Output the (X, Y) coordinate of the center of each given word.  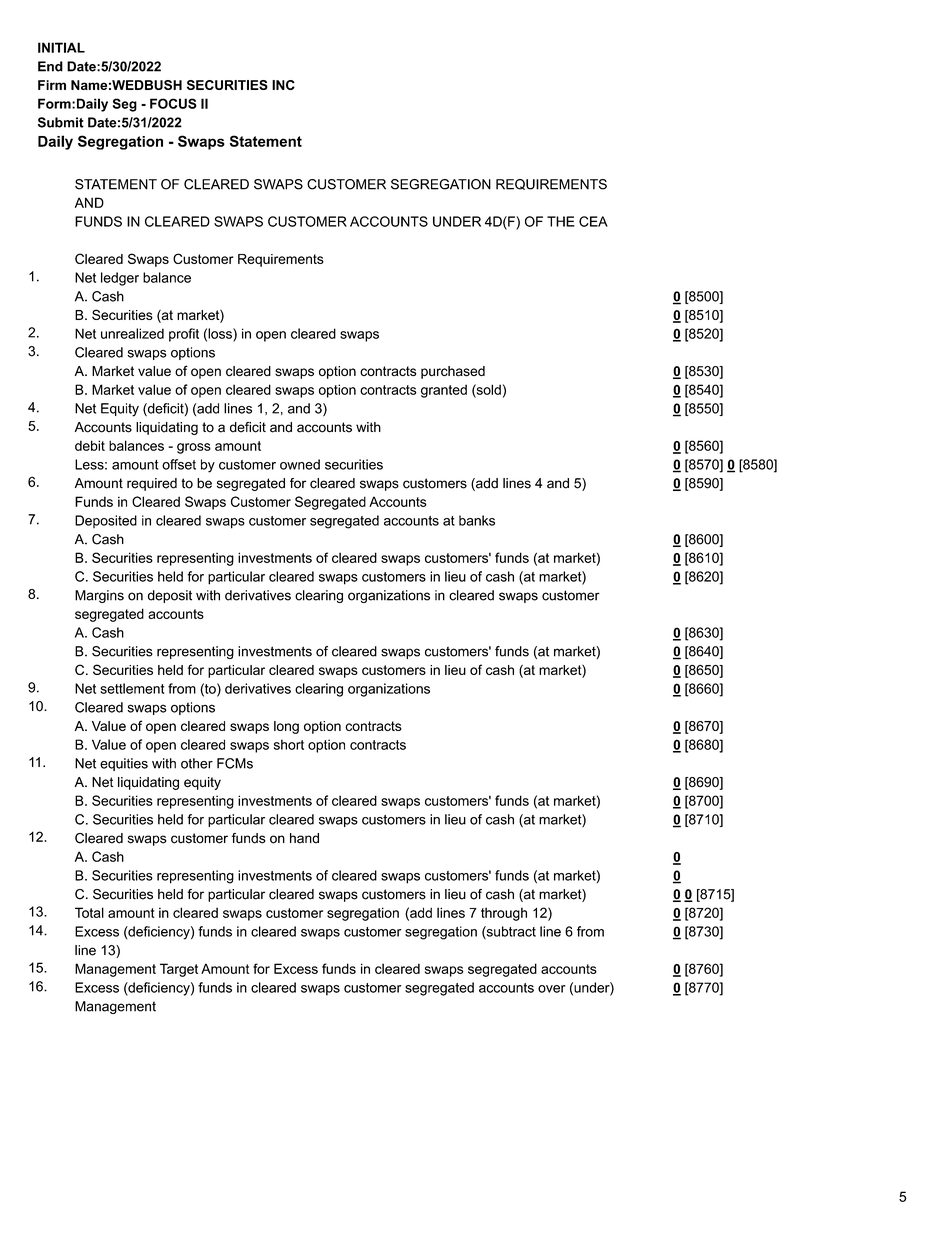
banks (477, 520)
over (552, 989)
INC (283, 85)
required (152, 484)
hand (304, 838)
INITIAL (61, 47)
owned (300, 464)
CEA (593, 221)
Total (89, 912)
